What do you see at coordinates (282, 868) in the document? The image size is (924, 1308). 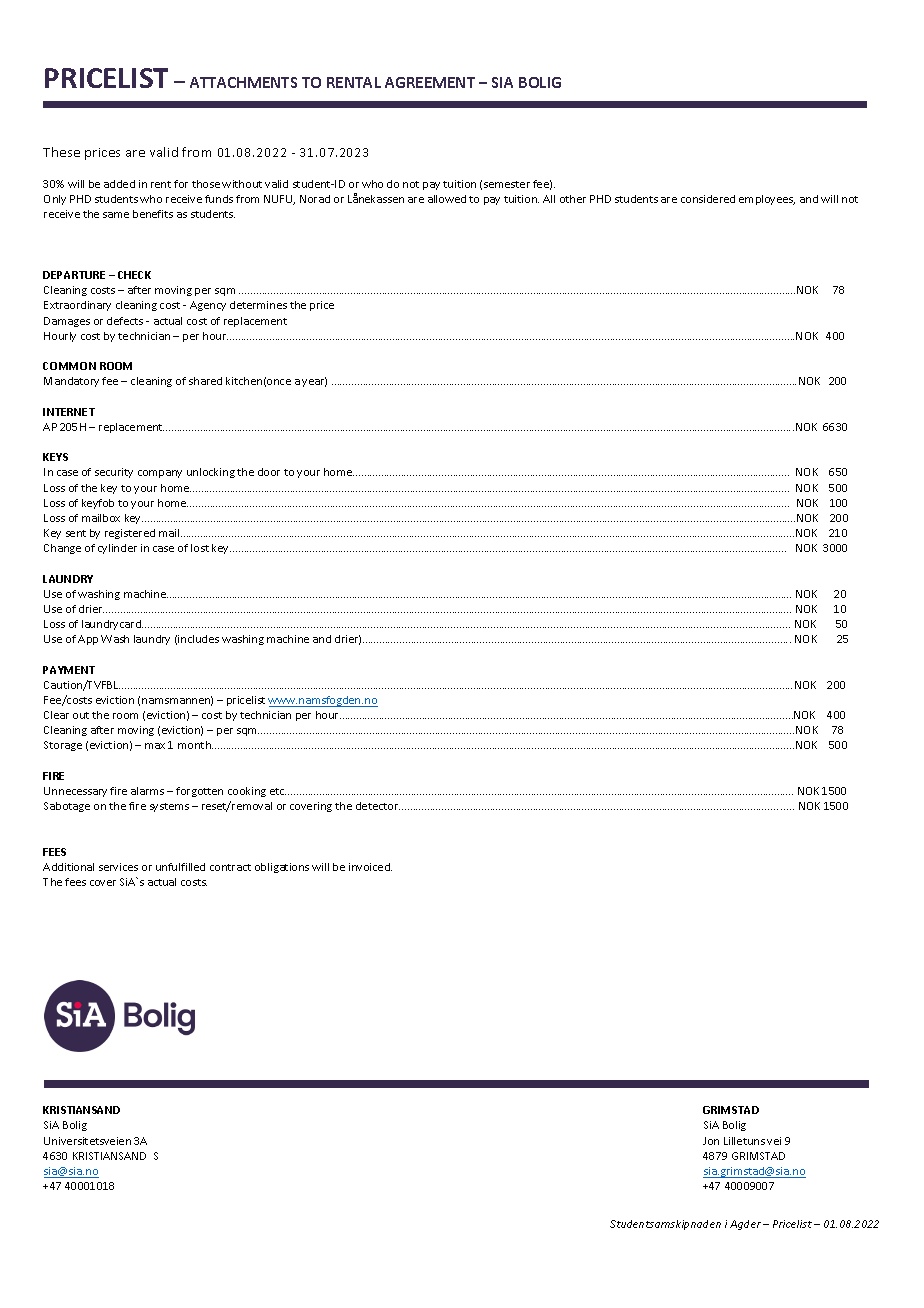 I see `obligations` at bounding box center [282, 868].
